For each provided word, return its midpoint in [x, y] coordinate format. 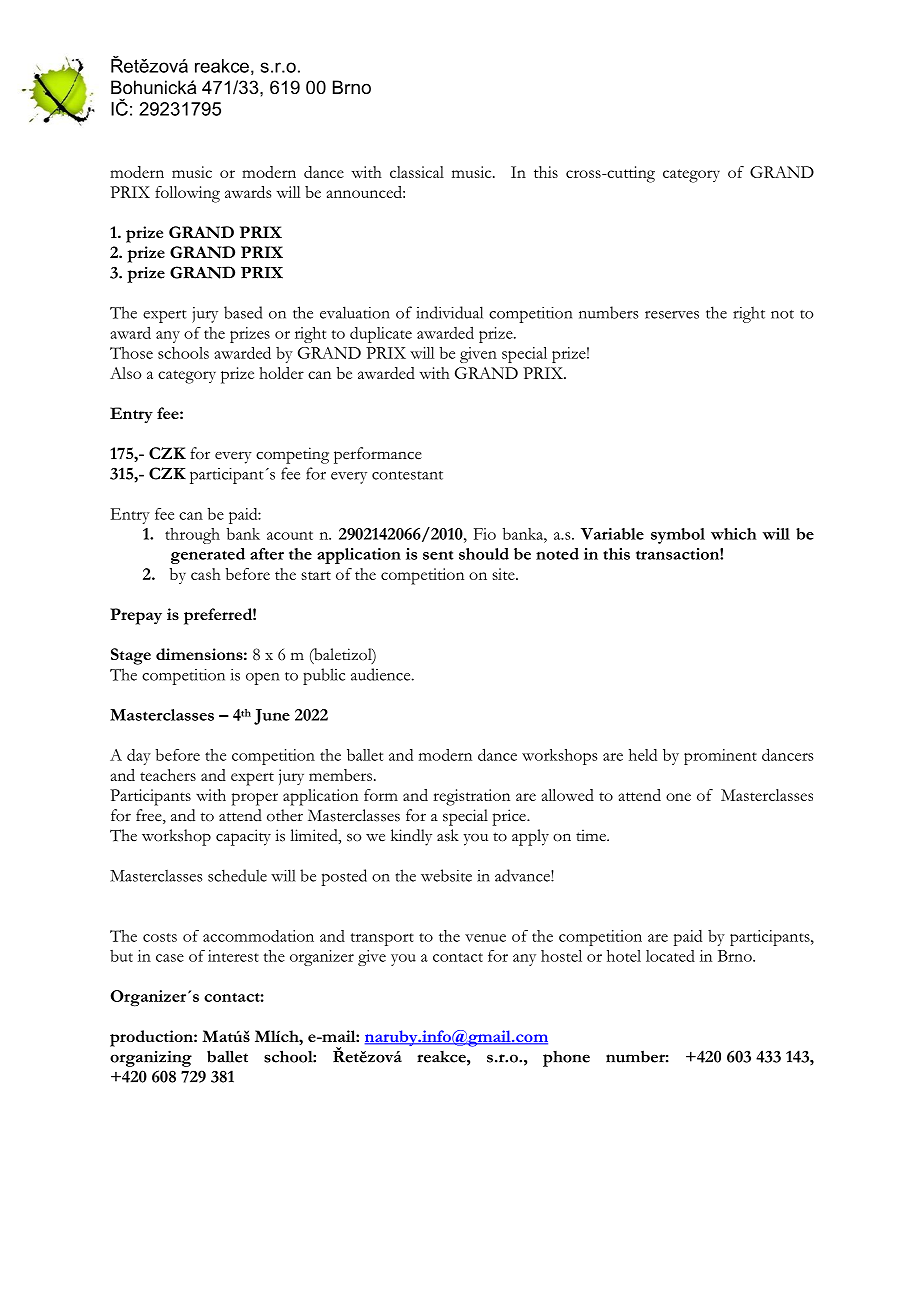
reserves [672, 315]
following [187, 194]
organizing [151, 1058]
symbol [678, 536]
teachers [168, 775]
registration [471, 797]
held [643, 755]
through [192, 536]
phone [566, 1059]
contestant [407, 475]
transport [382, 939]
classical [417, 172]
